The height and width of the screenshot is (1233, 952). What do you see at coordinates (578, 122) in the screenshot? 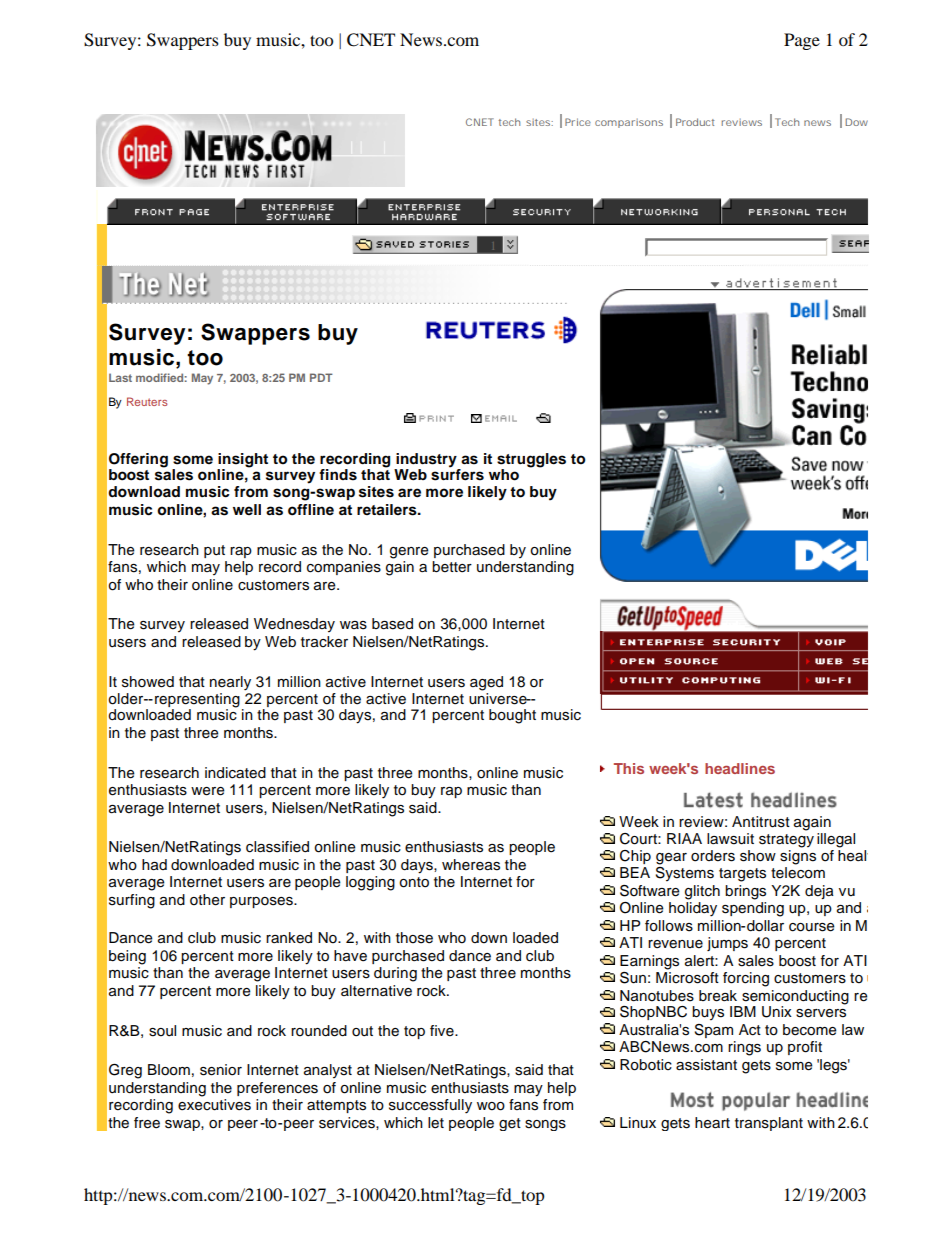
I see `Price` at bounding box center [578, 122].
